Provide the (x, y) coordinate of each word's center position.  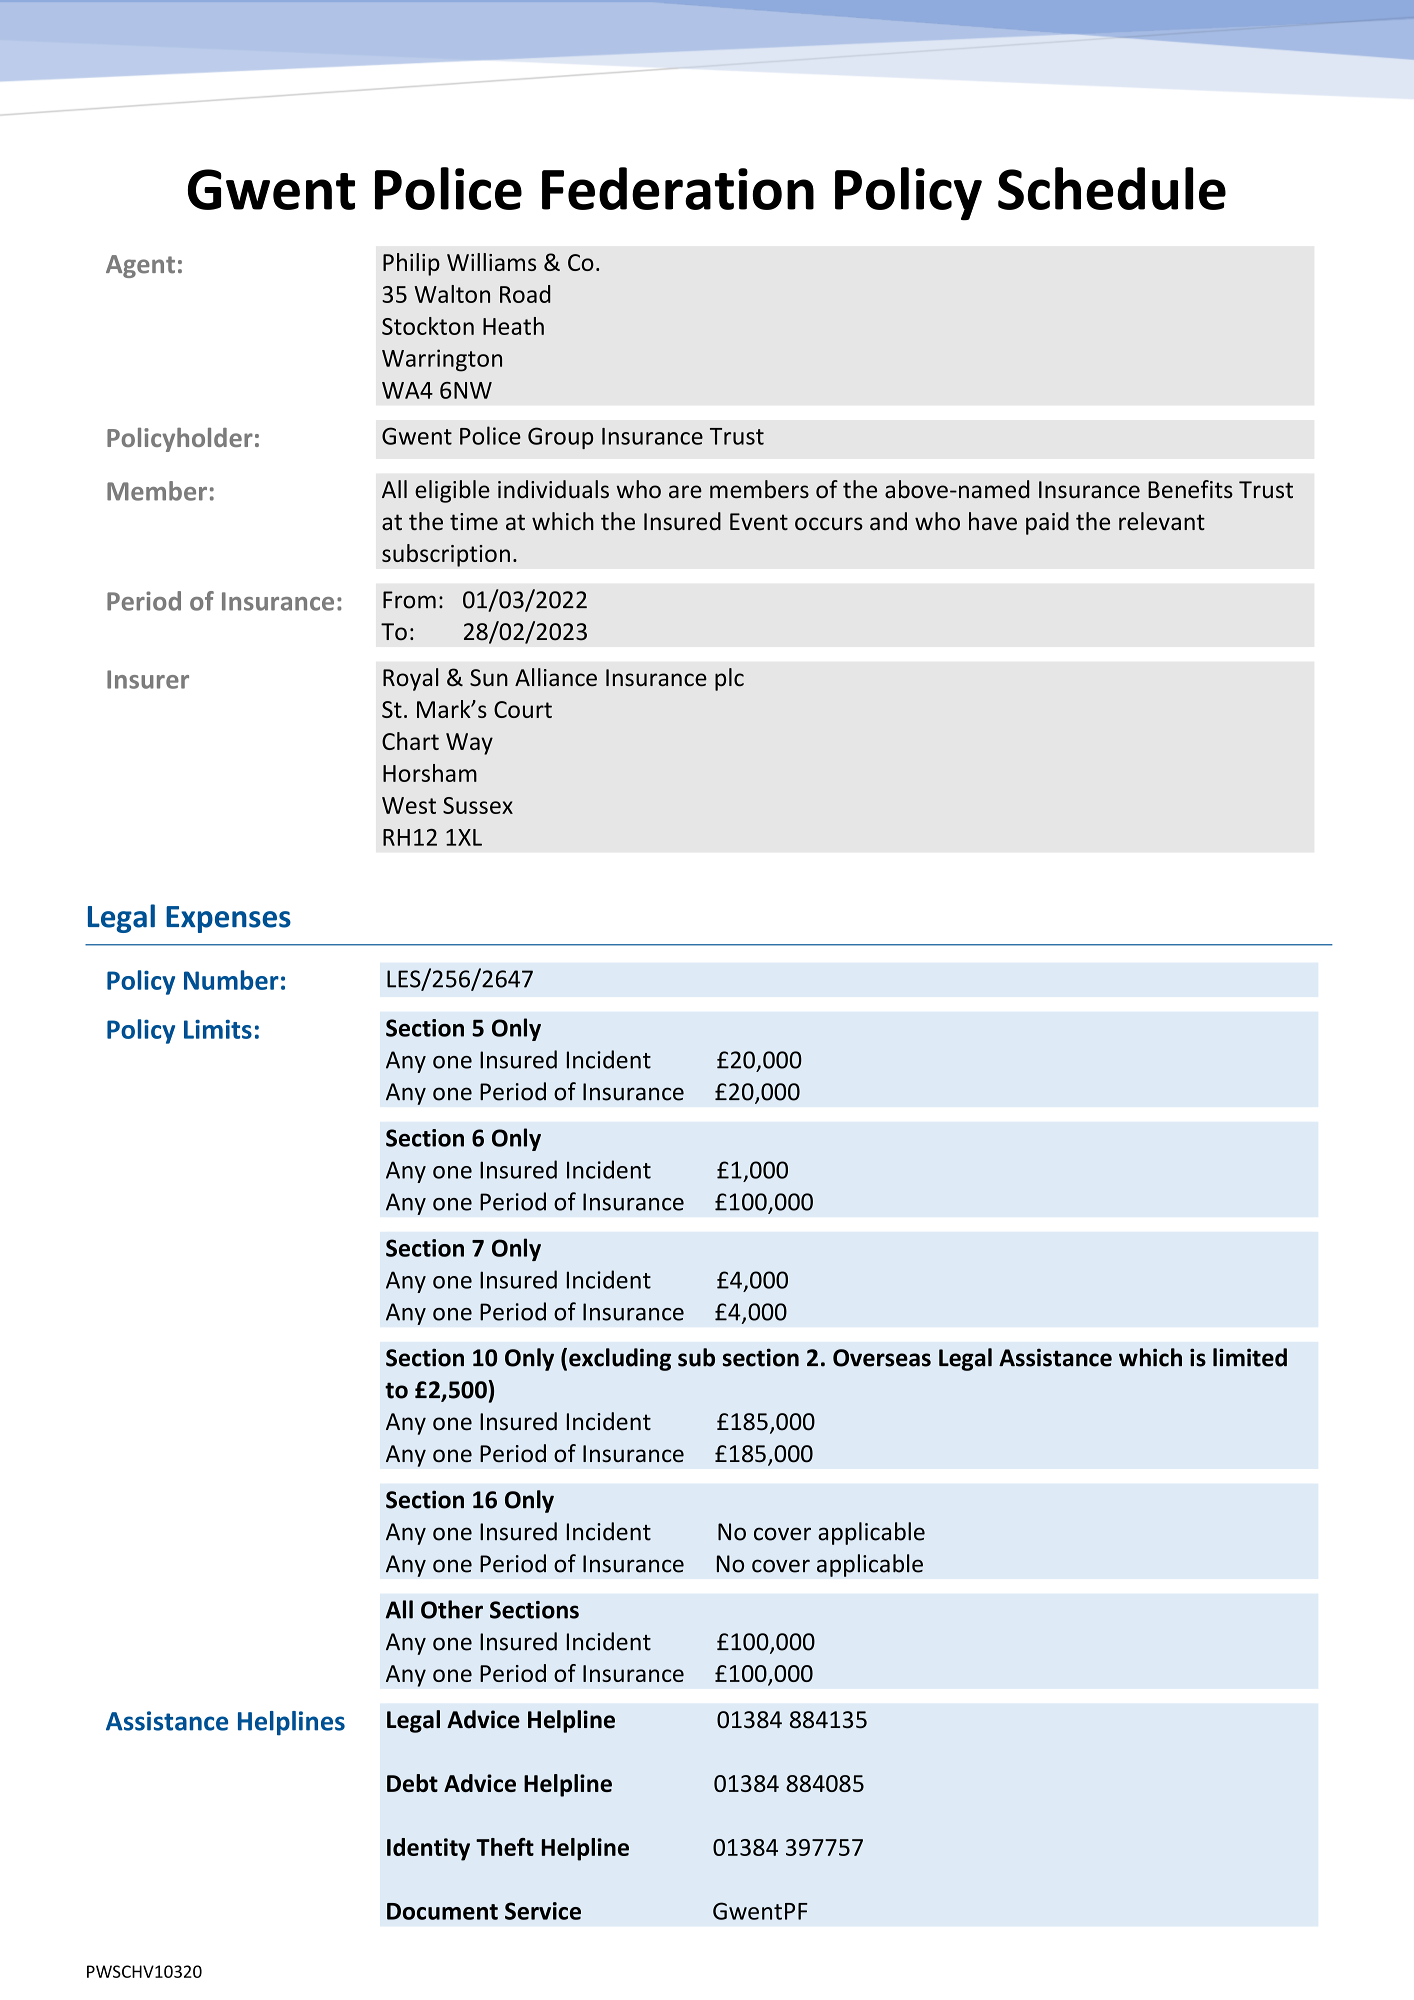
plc (729, 679)
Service (543, 1911)
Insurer (148, 679)
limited (1250, 1357)
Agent (140, 266)
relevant (1162, 521)
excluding (620, 1359)
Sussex (478, 805)
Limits (218, 1029)
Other (452, 1609)
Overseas (882, 1358)
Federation (678, 188)
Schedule (1112, 188)
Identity (428, 1849)
